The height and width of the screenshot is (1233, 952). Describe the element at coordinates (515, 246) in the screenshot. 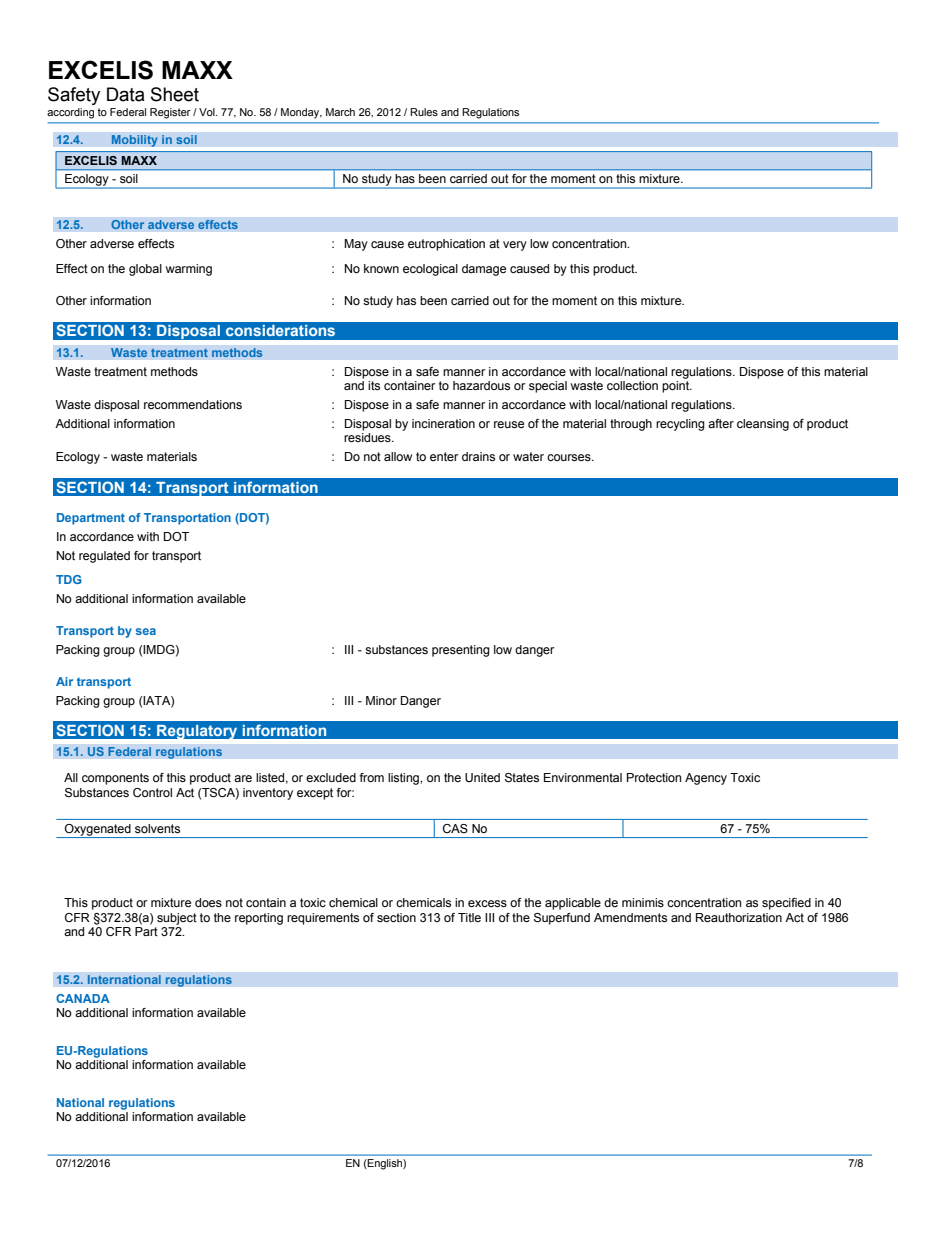

I see `very` at that location.
